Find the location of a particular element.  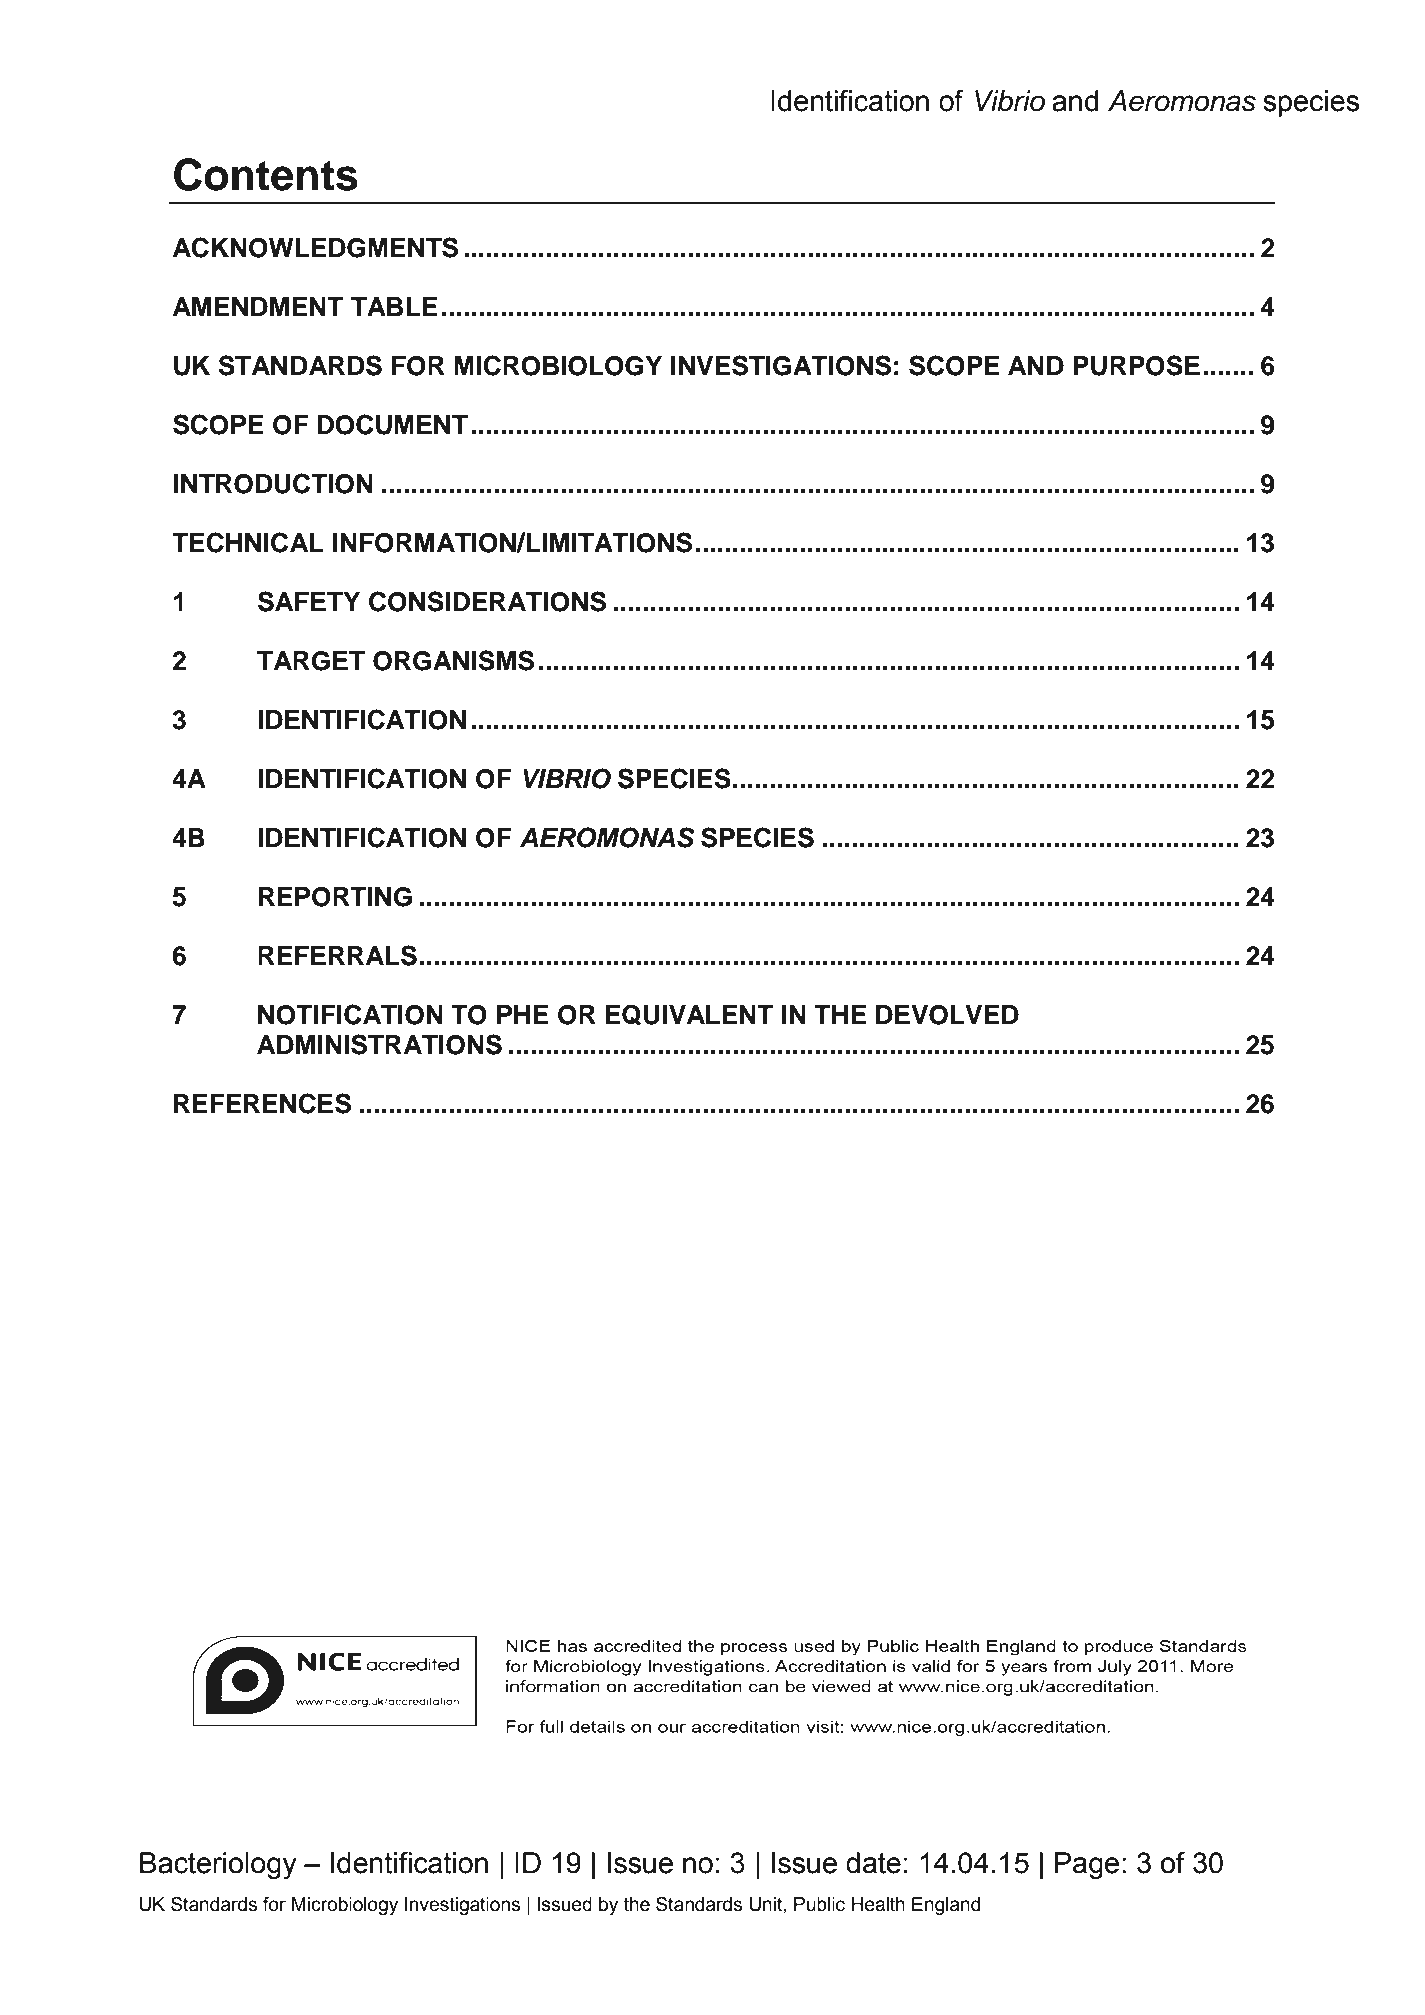

Public is located at coordinates (819, 1904).
